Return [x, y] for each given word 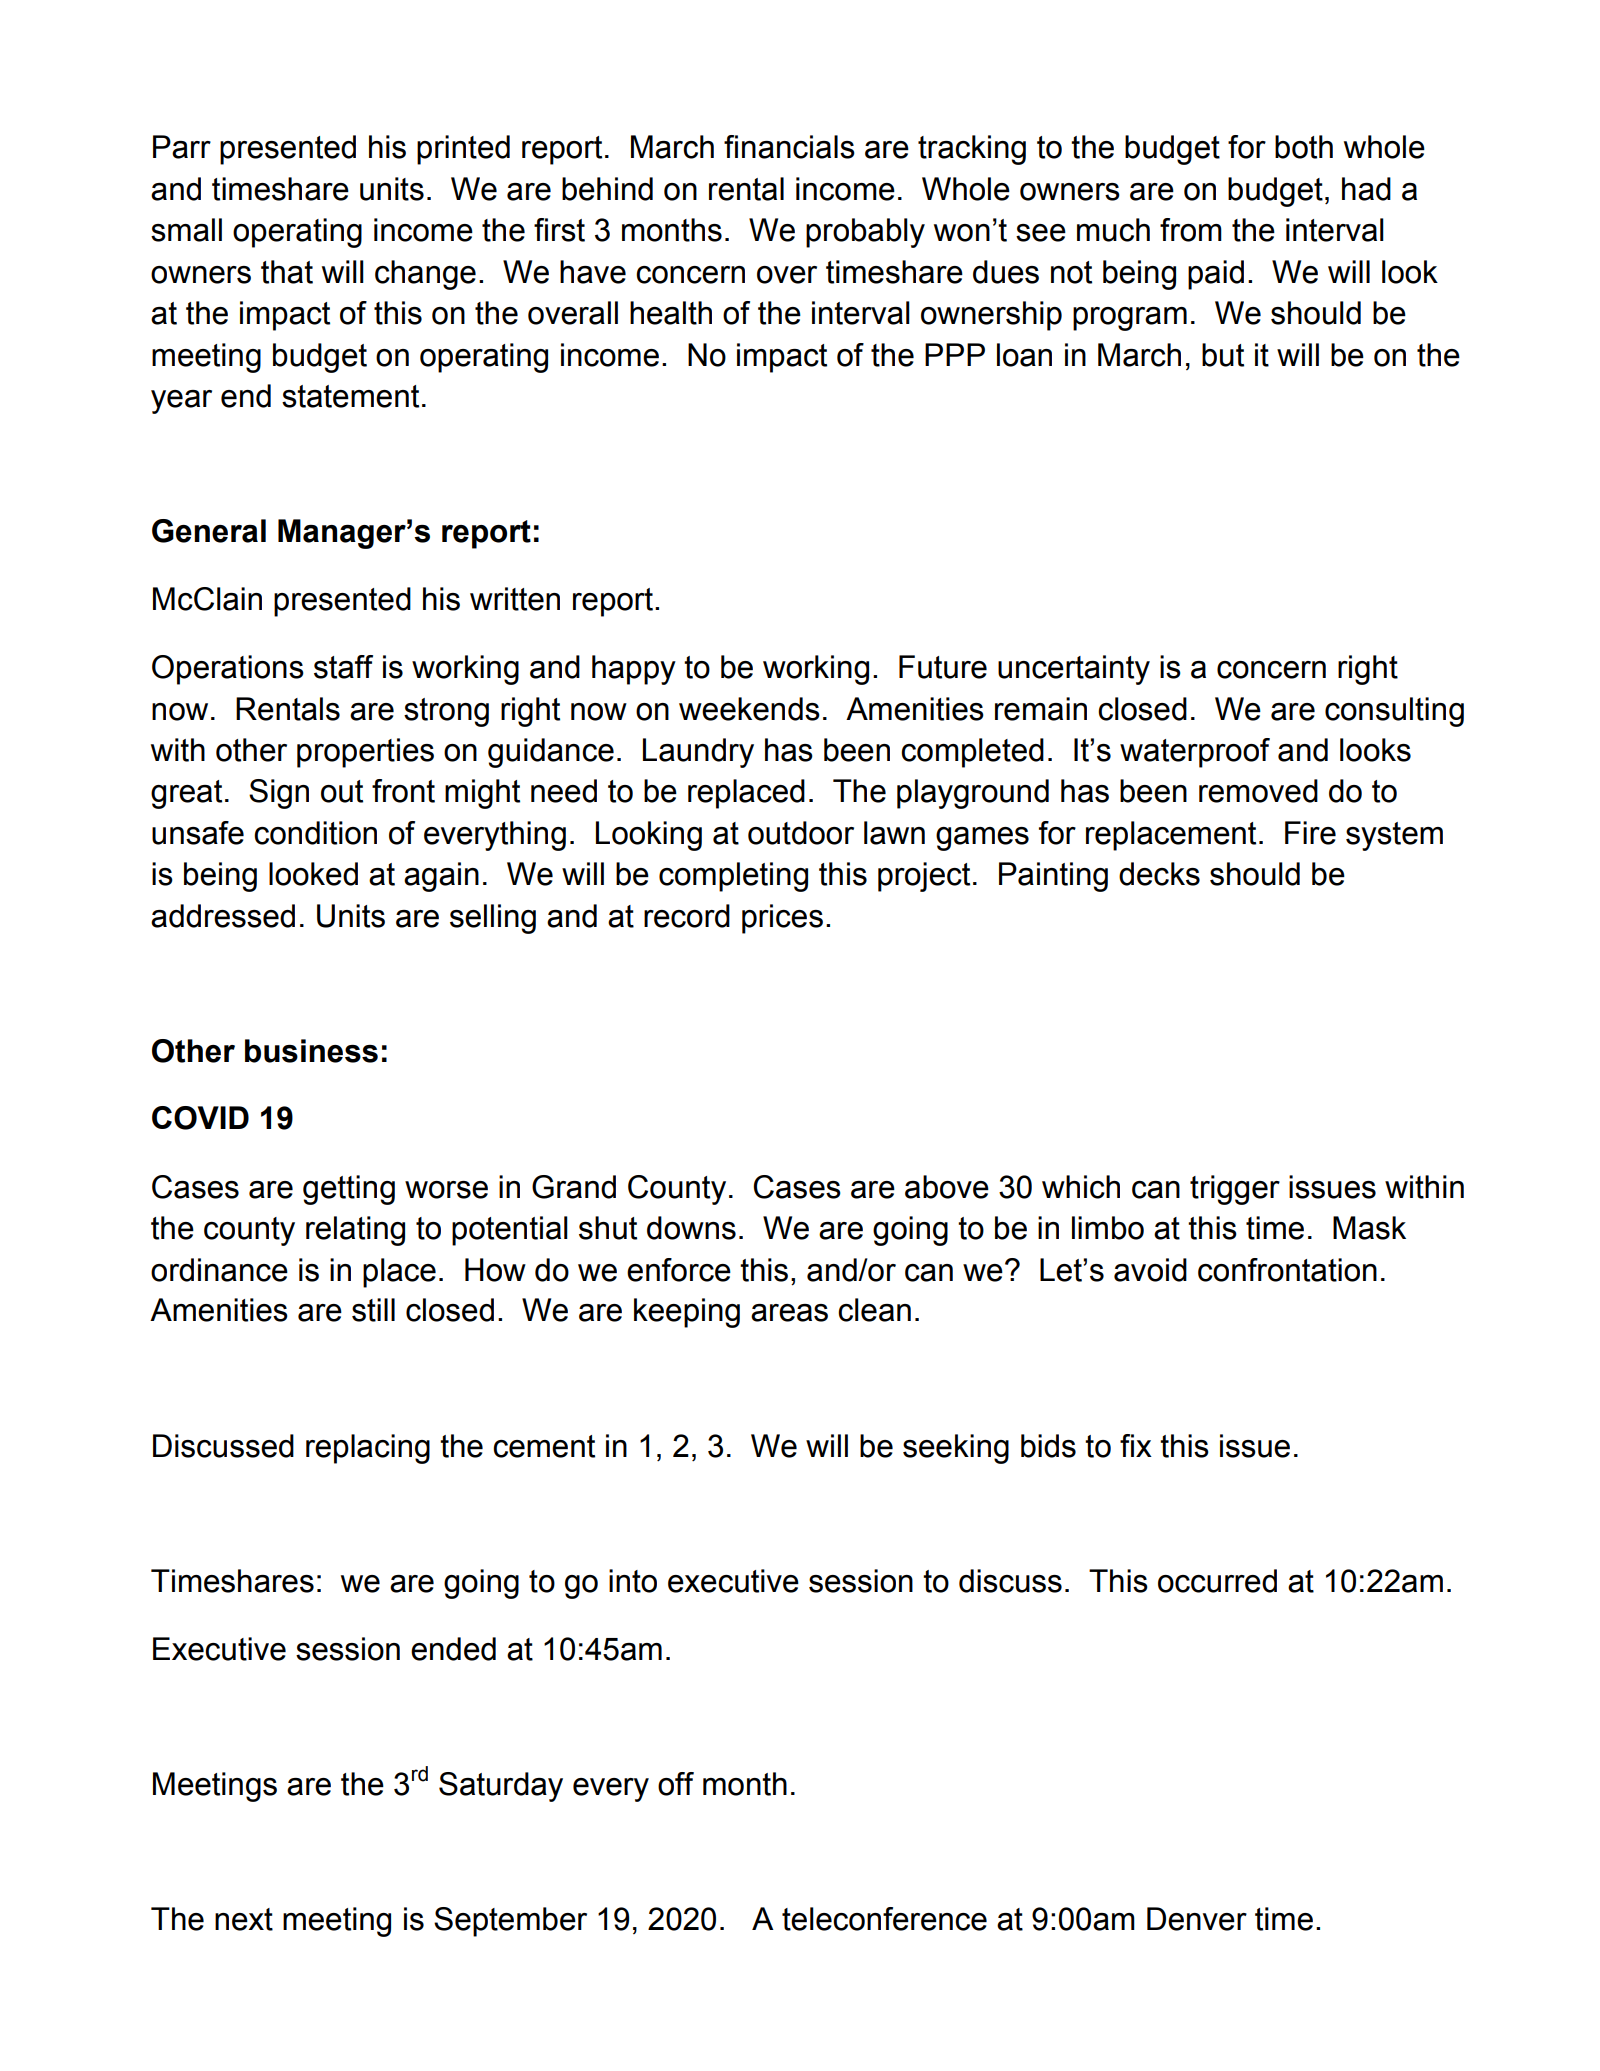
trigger [1235, 1190]
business [311, 1051]
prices [782, 919]
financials [789, 147]
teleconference [884, 1919]
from [1191, 230]
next [244, 1919]
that [287, 272]
